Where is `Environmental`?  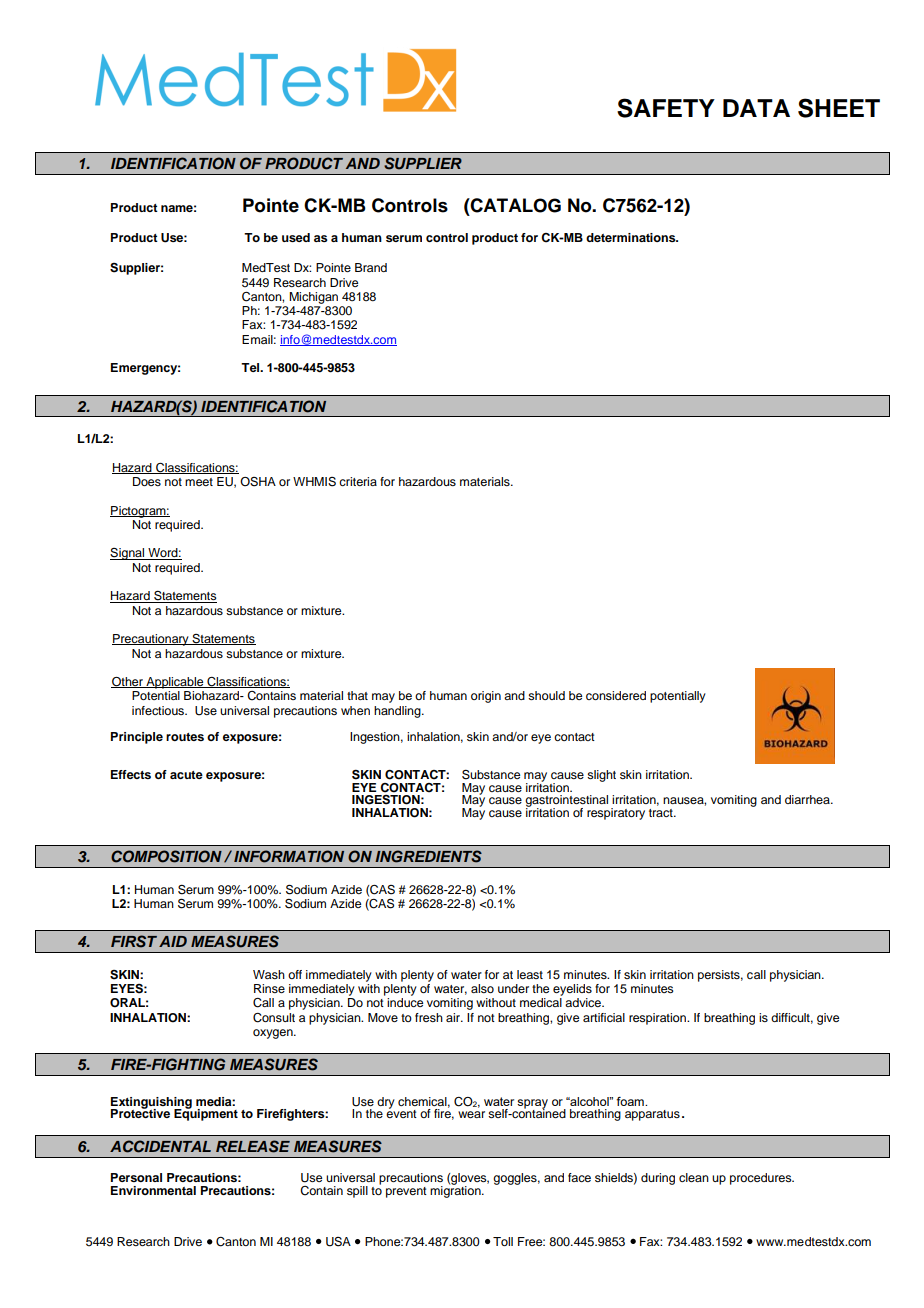 Environmental is located at coordinates (153, 1190).
